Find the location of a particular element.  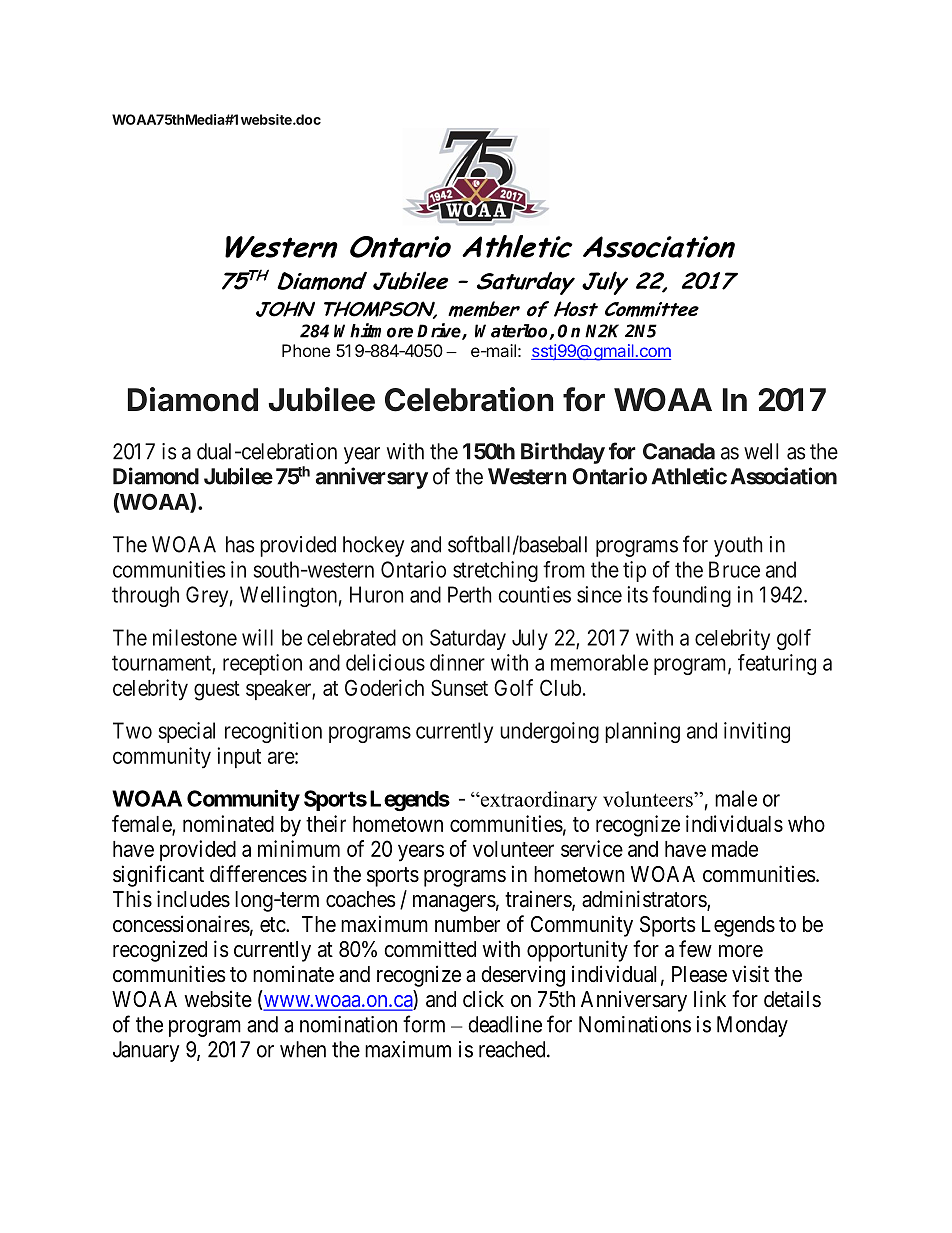

youth is located at coordinates (738, 546).
